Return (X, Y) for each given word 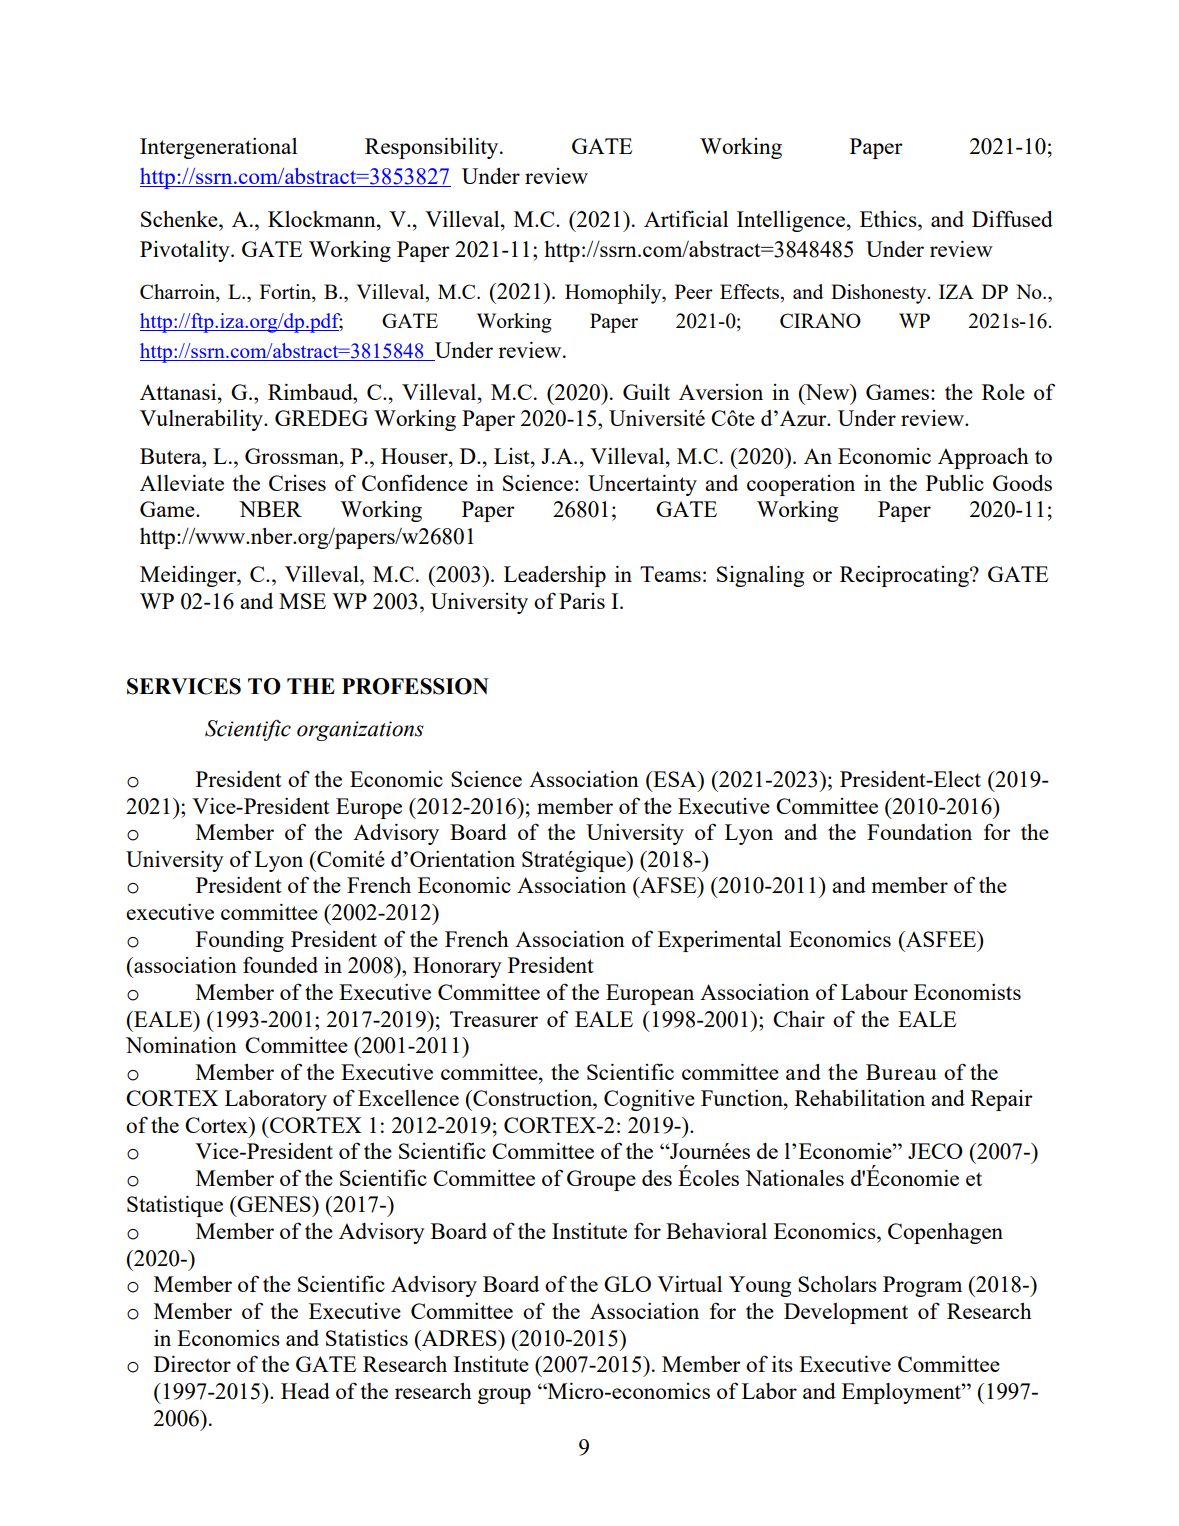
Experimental (719, 941)
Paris (582, 601)
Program (922, 1286)
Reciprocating (905, 576)
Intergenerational (218, 148)
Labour (874, 992)
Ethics (889, 219)
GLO (627, 1284)
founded (280, 964)
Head (305, 1391)
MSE (302, 601)
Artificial (686, 218)
